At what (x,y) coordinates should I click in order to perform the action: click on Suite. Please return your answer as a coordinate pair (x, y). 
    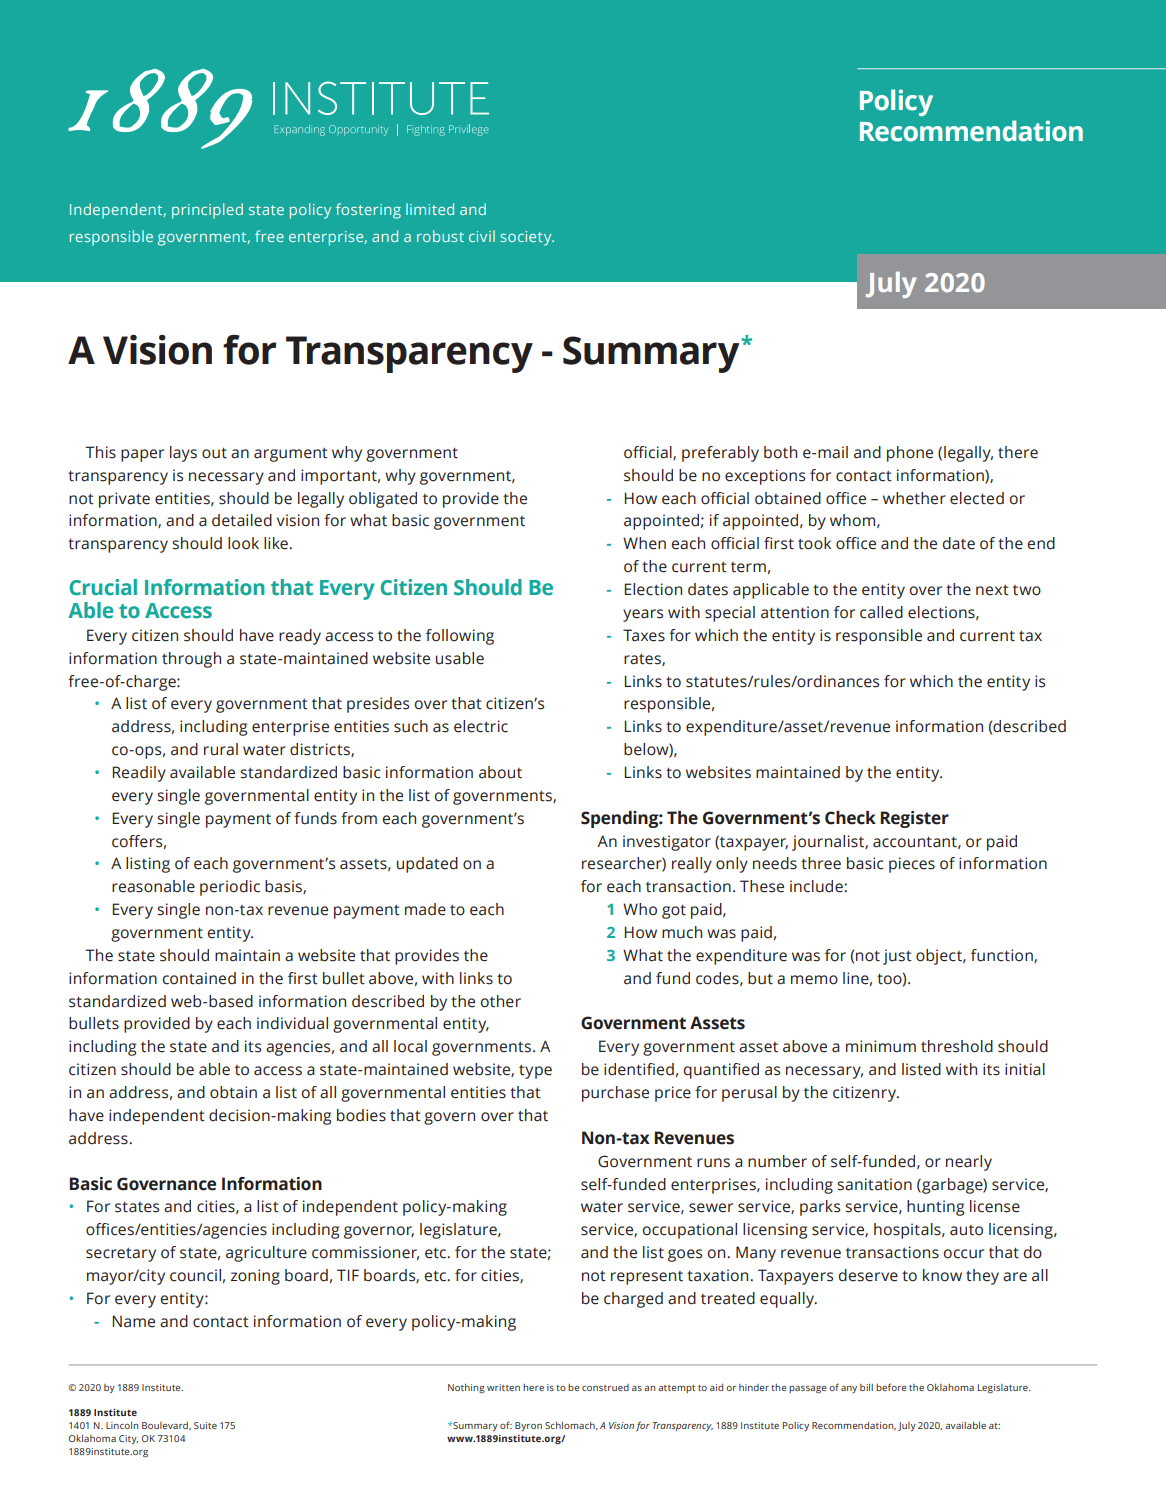
    Looking at the image, I should click on (205, 1425).
